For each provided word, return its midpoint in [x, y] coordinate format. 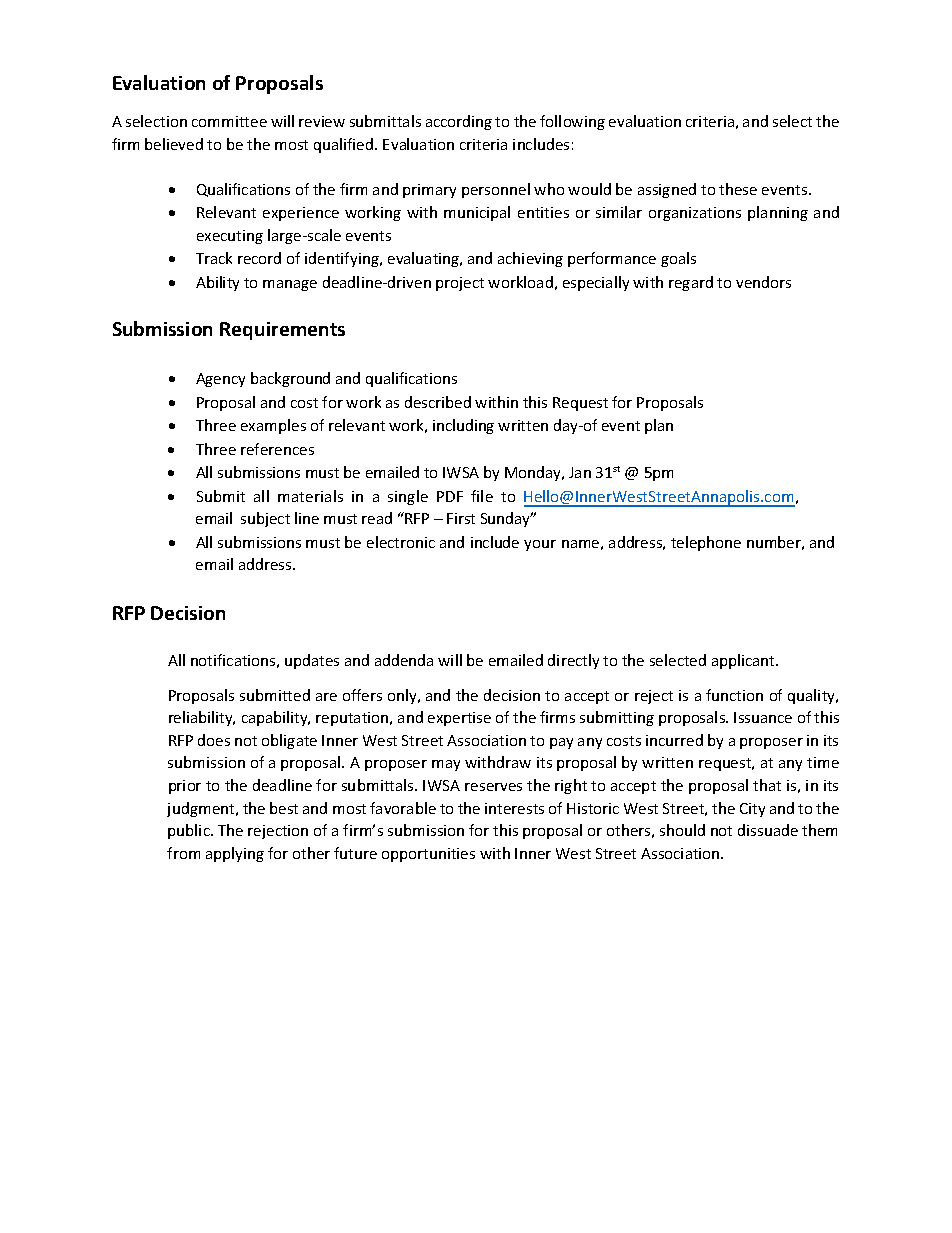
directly [573, 661]
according [459, 122]
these [738, 189]
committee [229, 121]
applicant [744, 661]
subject [265, 519]
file [482, 496]
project [460, 284]
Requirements [282, 331]
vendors [763, 282]
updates [312, 661]
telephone [706, 543]
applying [235, 854]
